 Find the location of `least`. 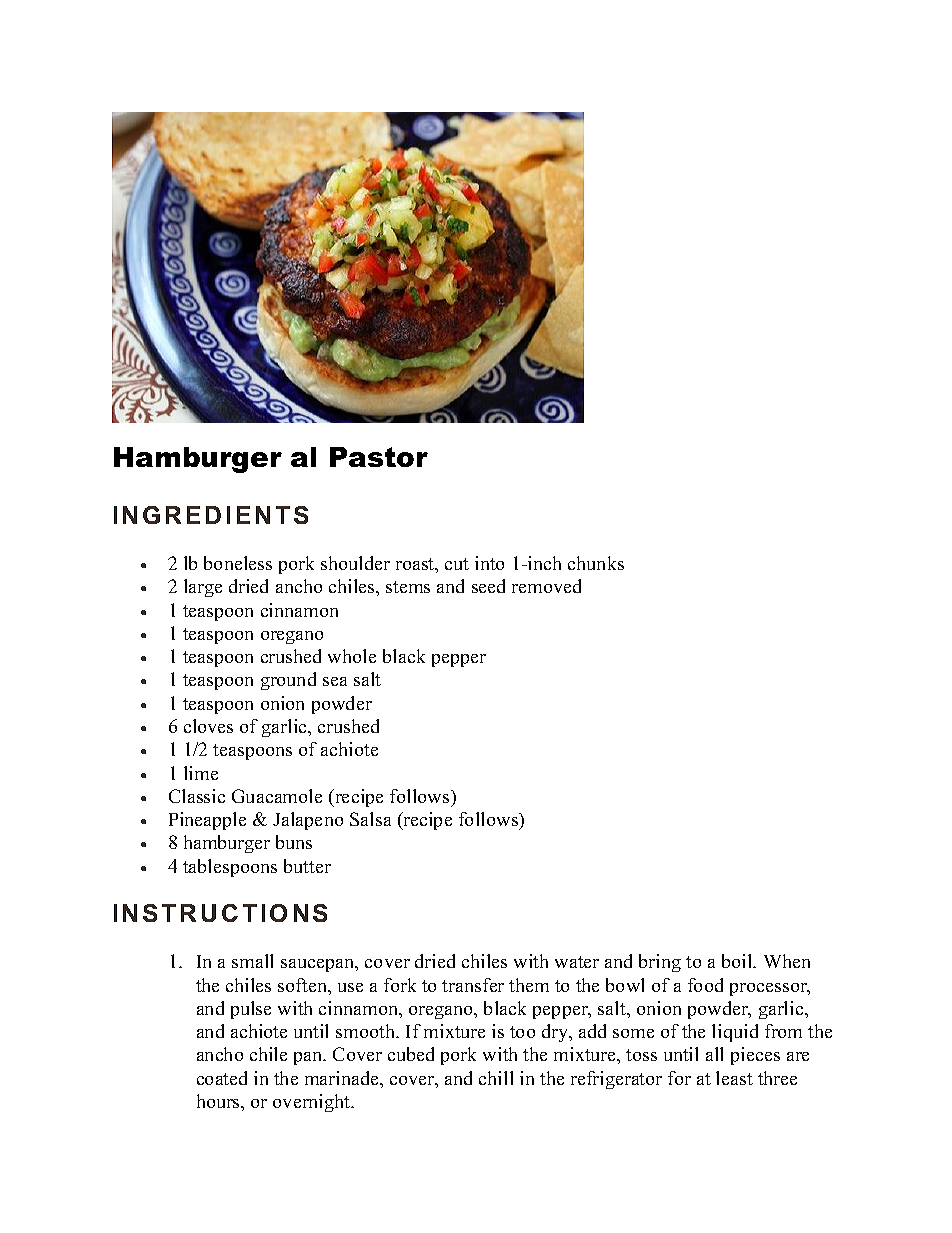

least is located at coordinates (734, 1078).
